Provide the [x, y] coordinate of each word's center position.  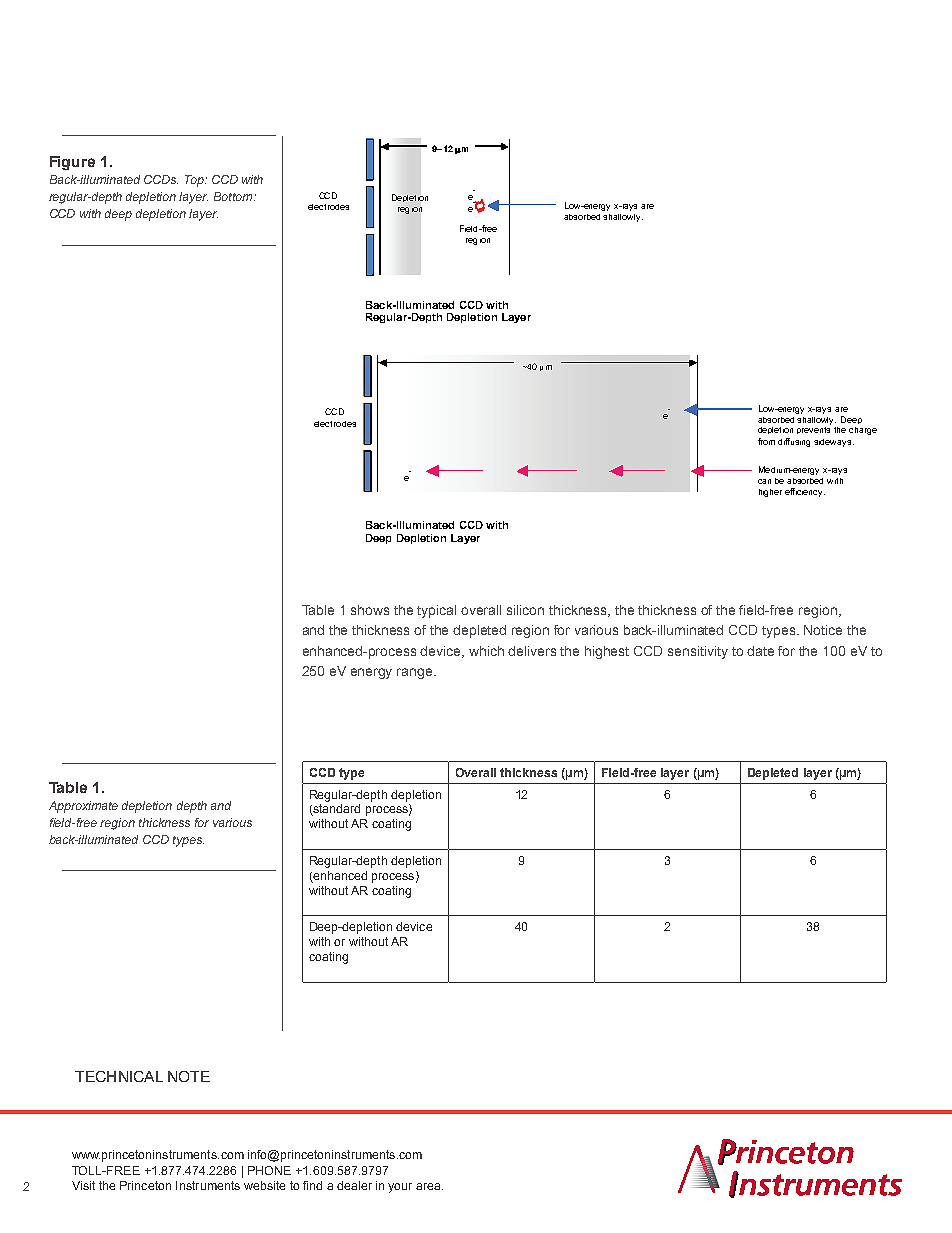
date [760, 651]
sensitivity [698, 652]
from [766, 441]
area [429, 1186]
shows [370, 610]
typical [436, 611]
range [416, 673]
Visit [83, 1185]
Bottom [234, 196]
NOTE [189, 1076]
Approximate [83, 807]
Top [195, 181]
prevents [813, 430]
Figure [72, 163]
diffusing [794, 442]
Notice [823, 630]
